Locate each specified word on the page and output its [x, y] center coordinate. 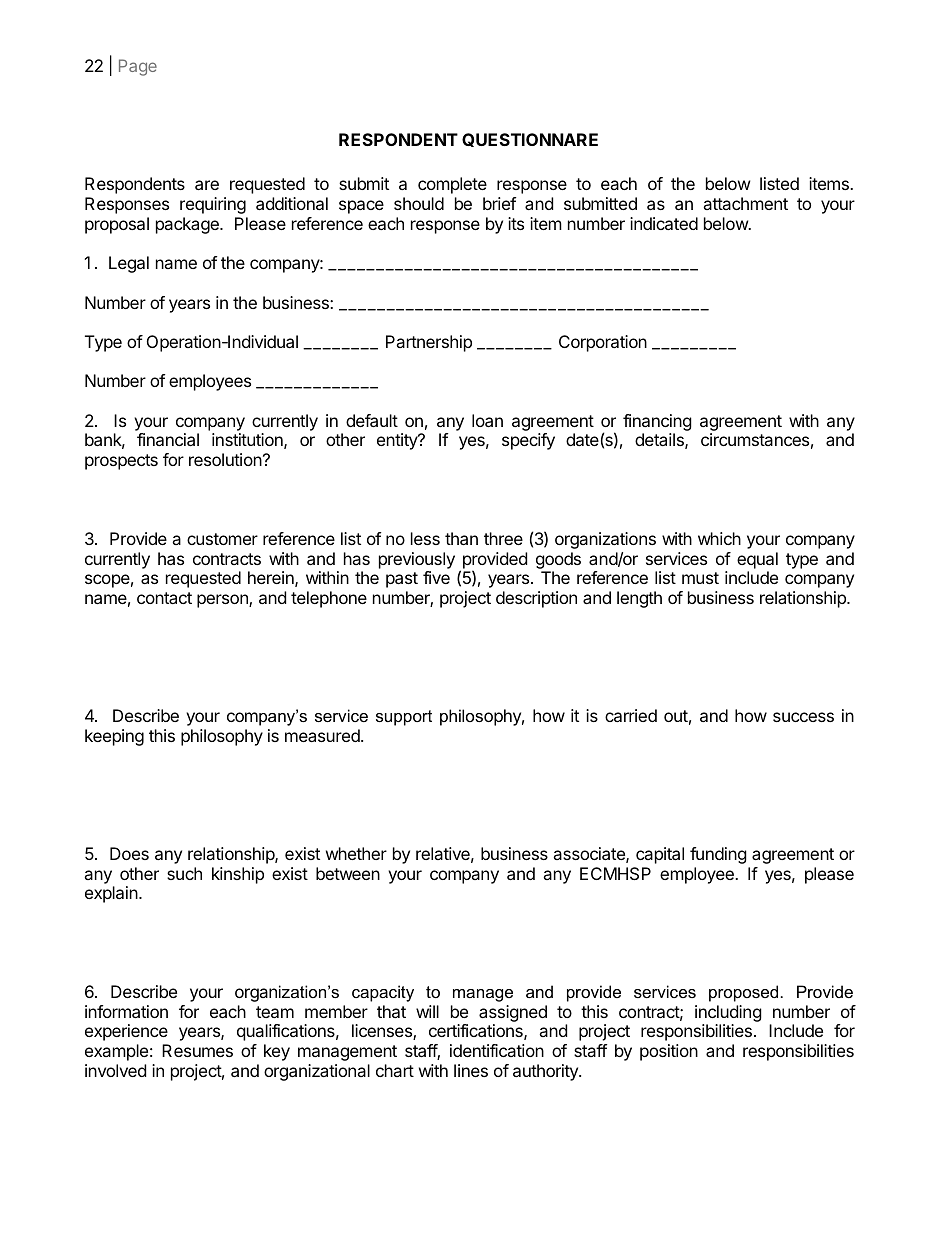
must [700, 578]
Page [138, 67]
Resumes [197, 1050]
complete [452, 185]
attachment [745, 203]
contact [164, 598]
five [436, 577]
